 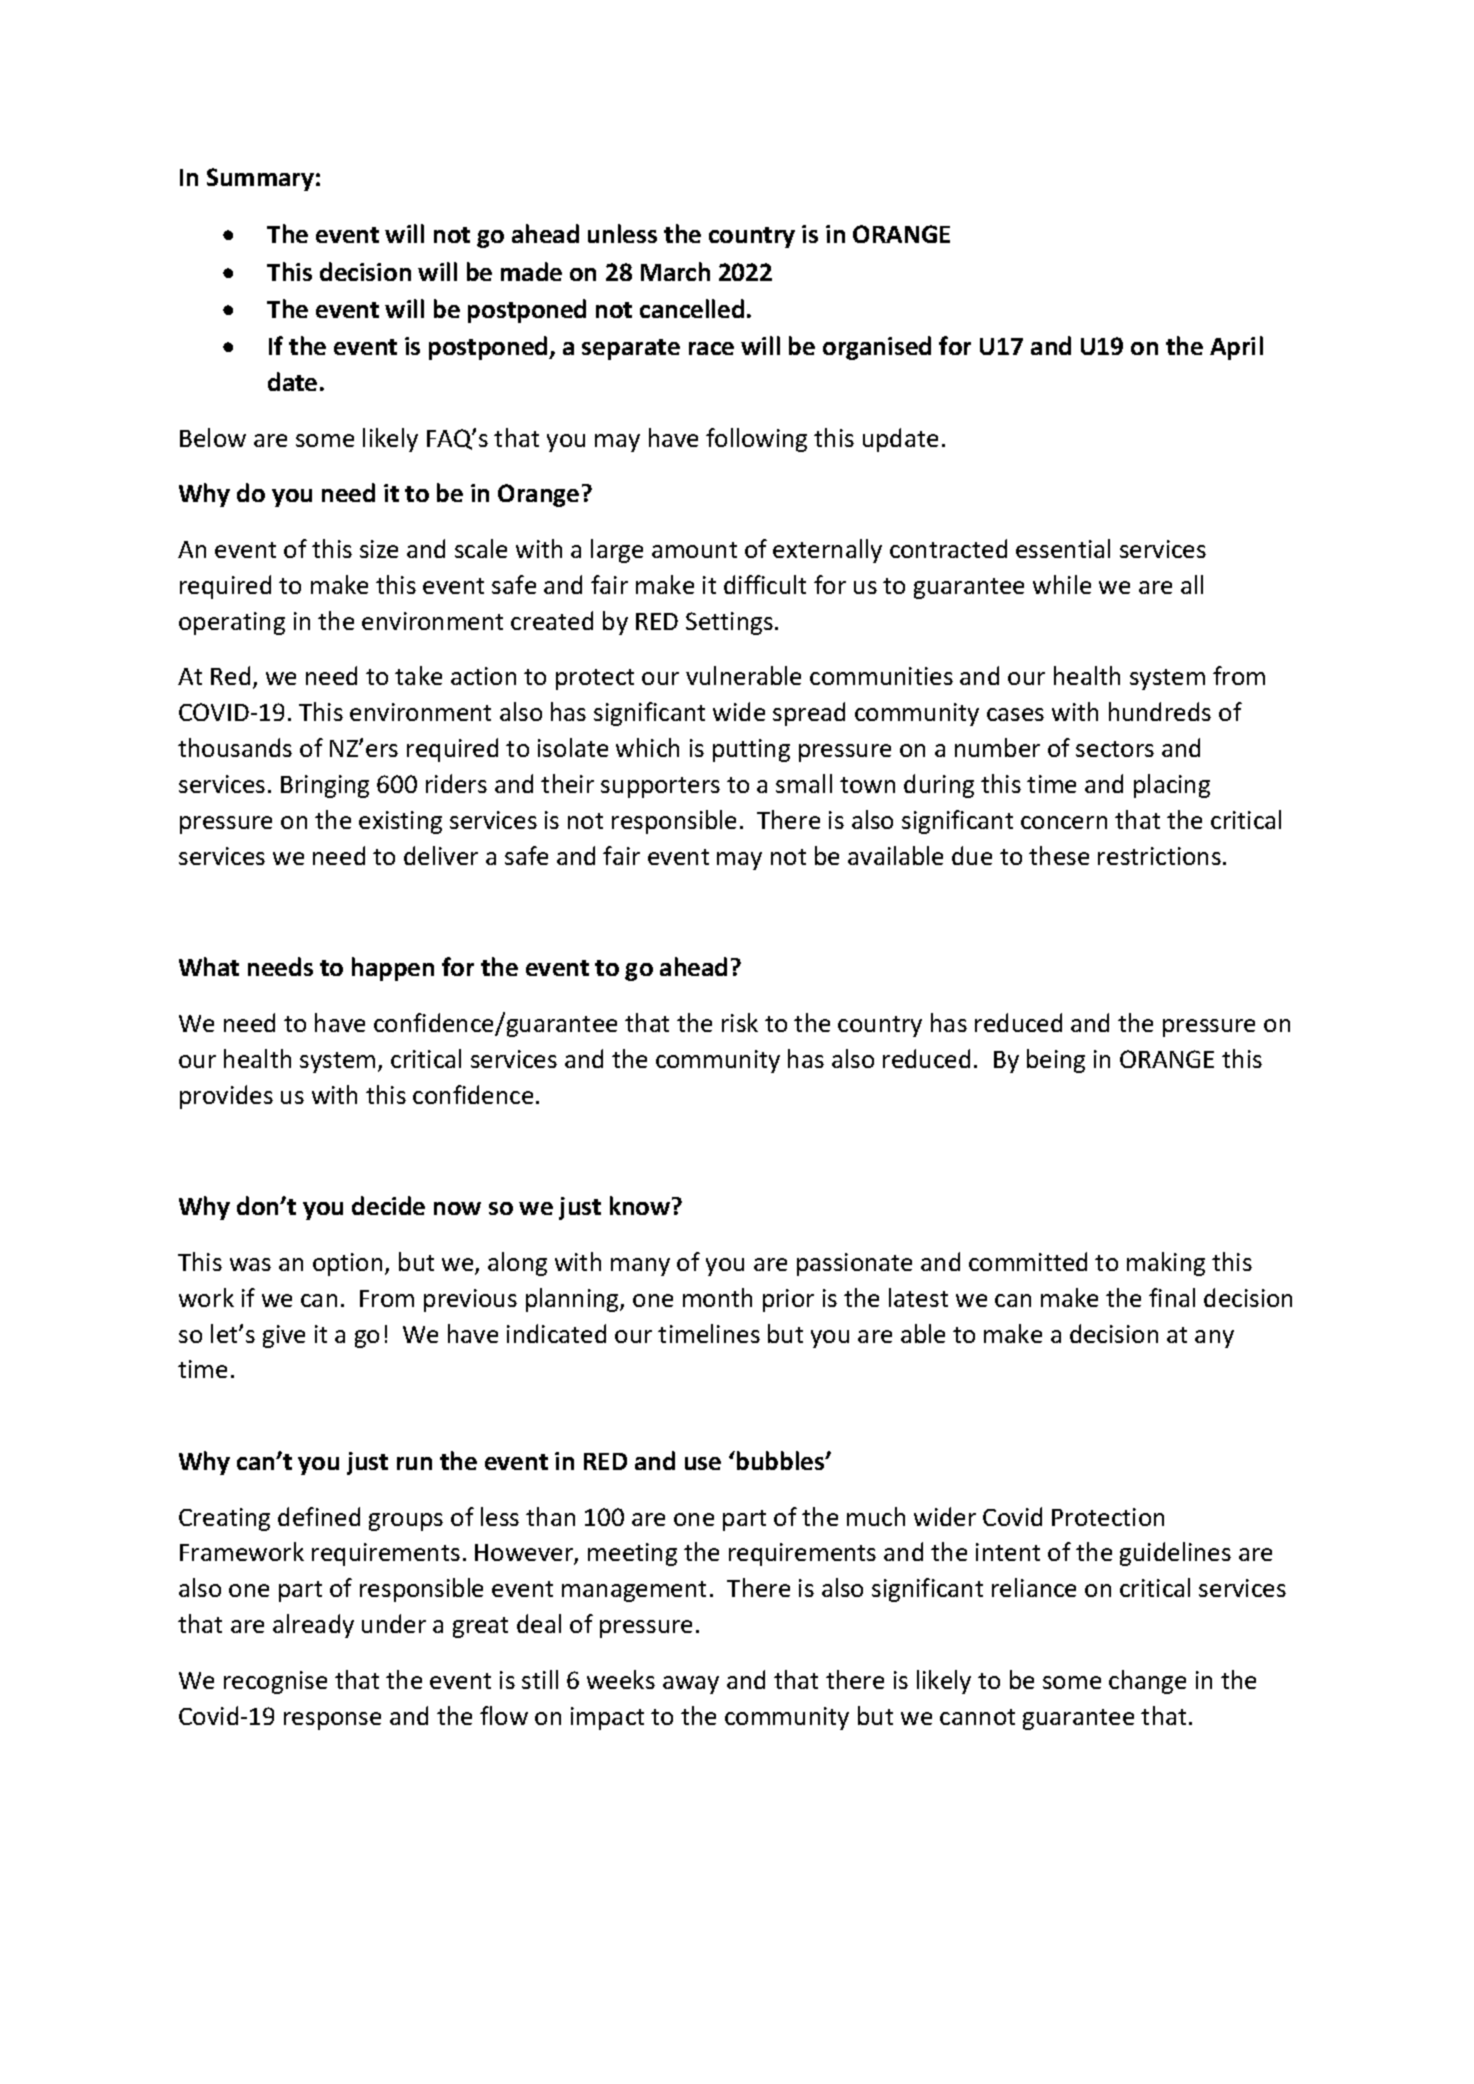 I want to click on Summary, so click(x=260, y=179).
